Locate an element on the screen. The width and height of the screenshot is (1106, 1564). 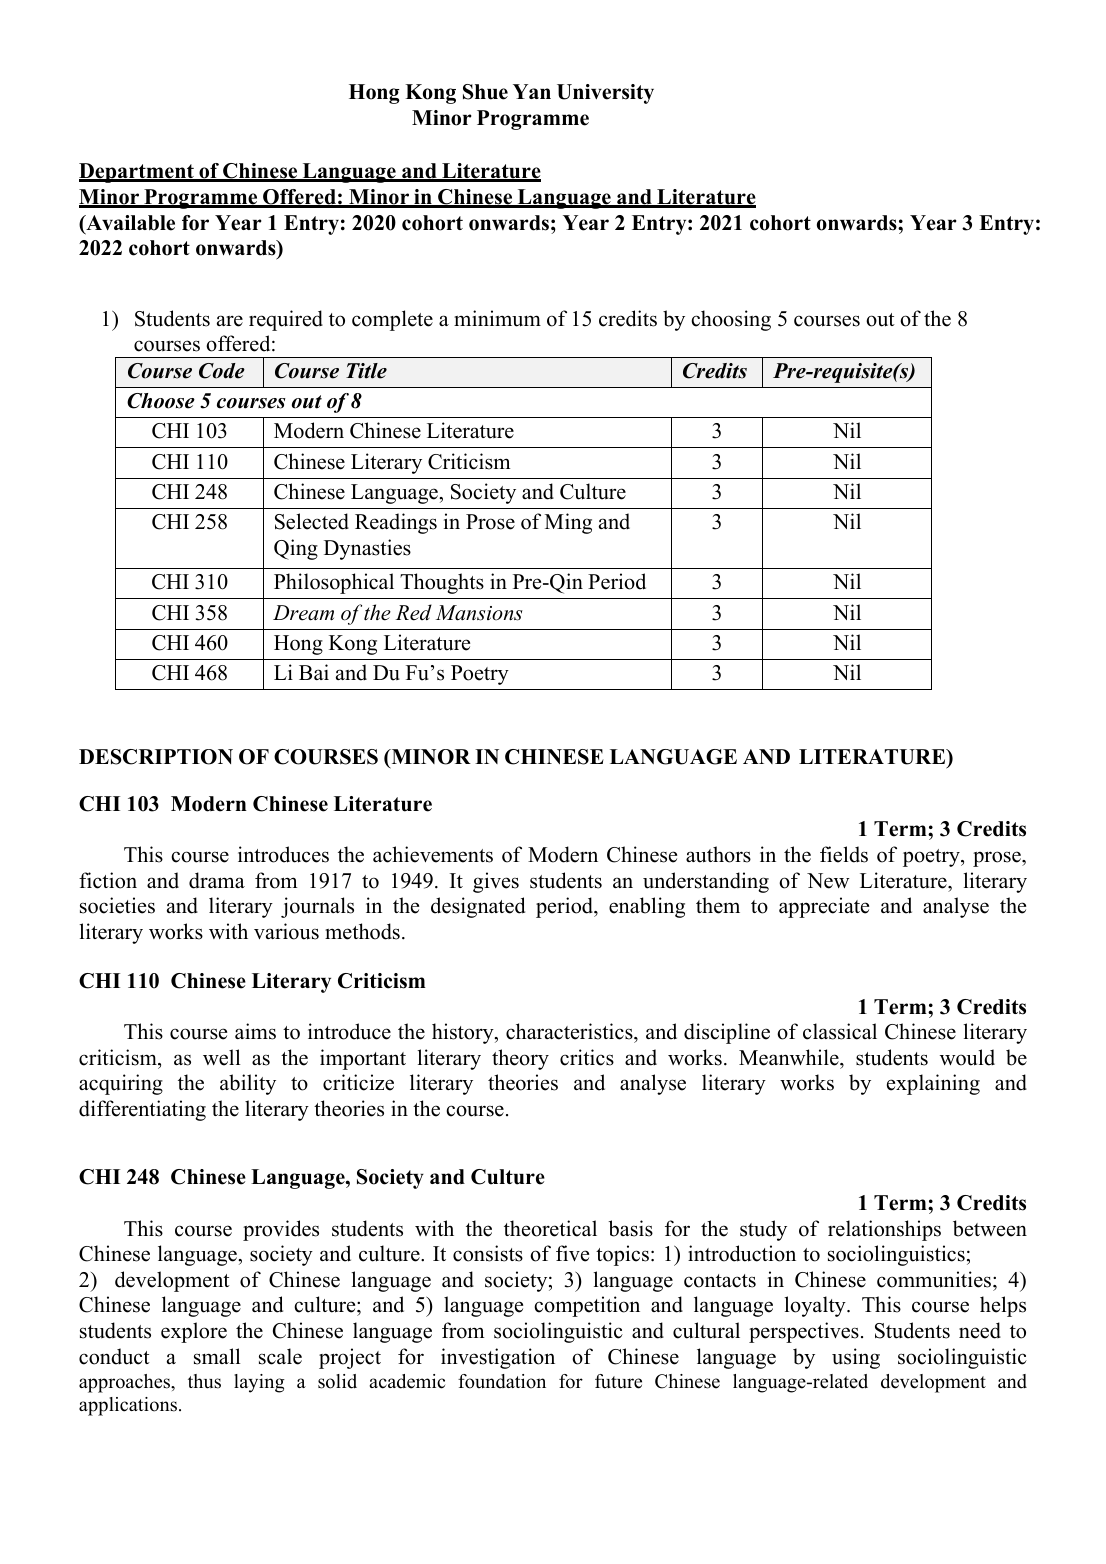
Yan is located at coordinates (532, 91).
